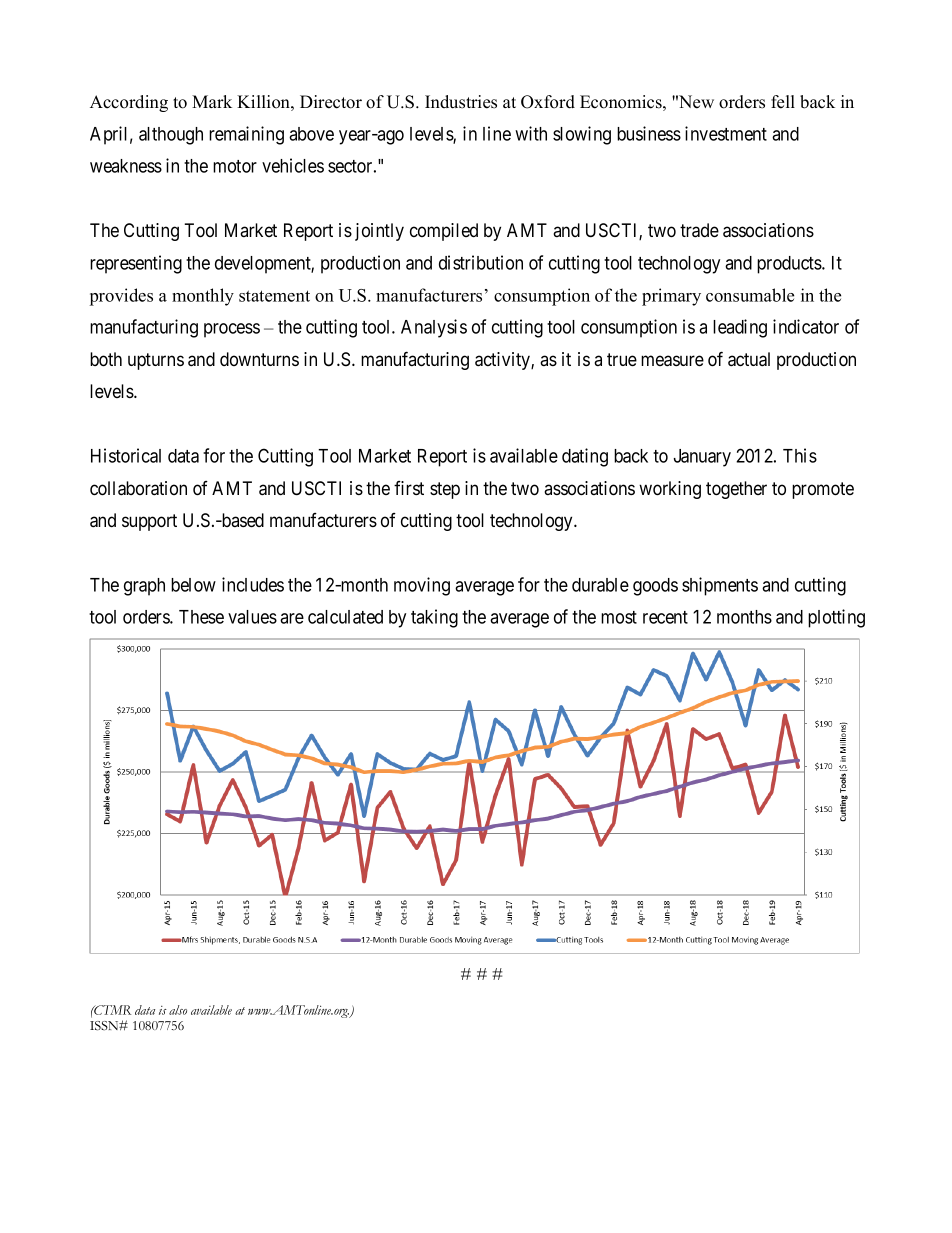 The height and width of the page is (1233, 952). Describe the element at coordinates (726, 133) in the page. I see `investment` at that location.
